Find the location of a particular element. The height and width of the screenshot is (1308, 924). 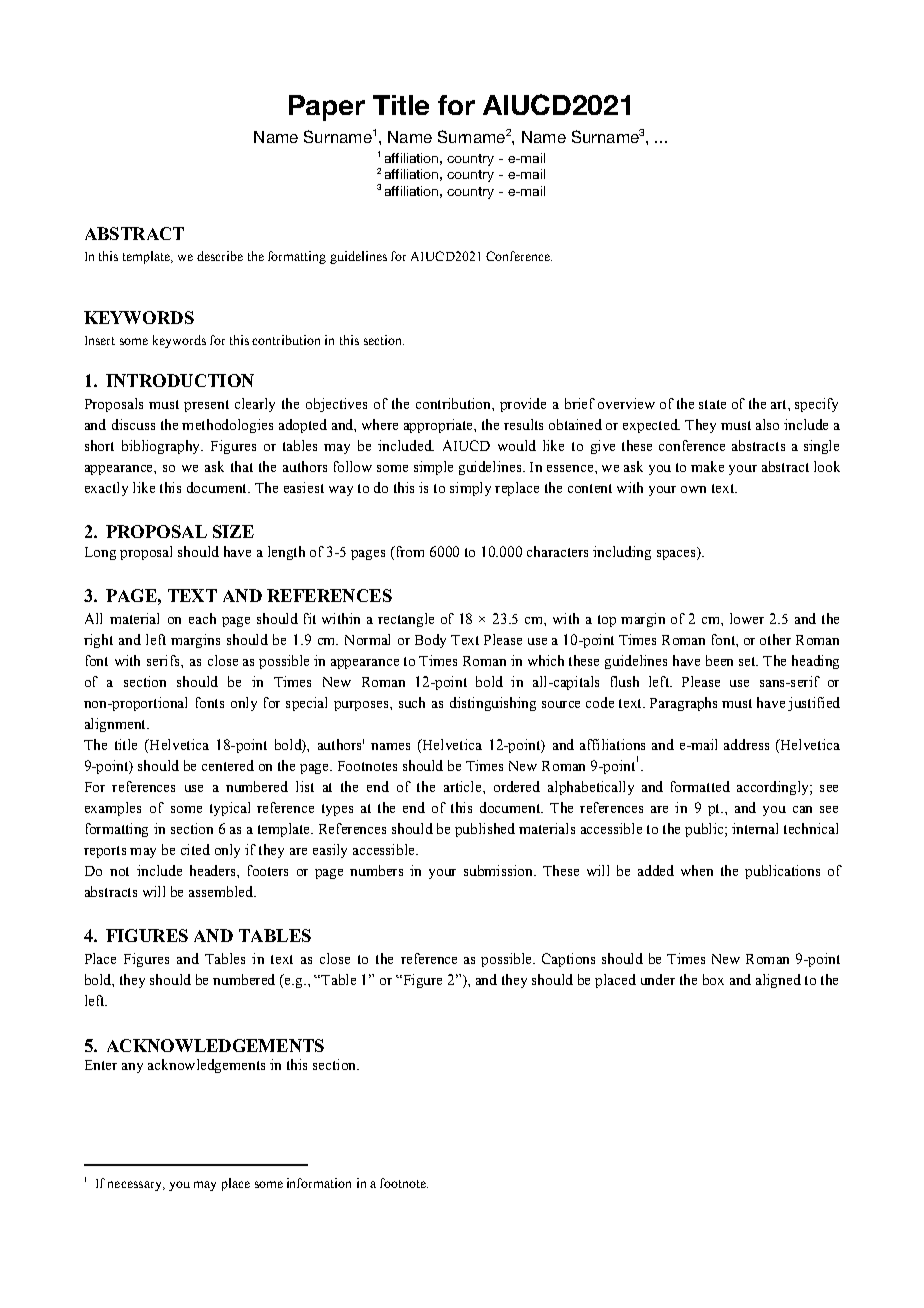

address is located at coordinates (746, 744).
